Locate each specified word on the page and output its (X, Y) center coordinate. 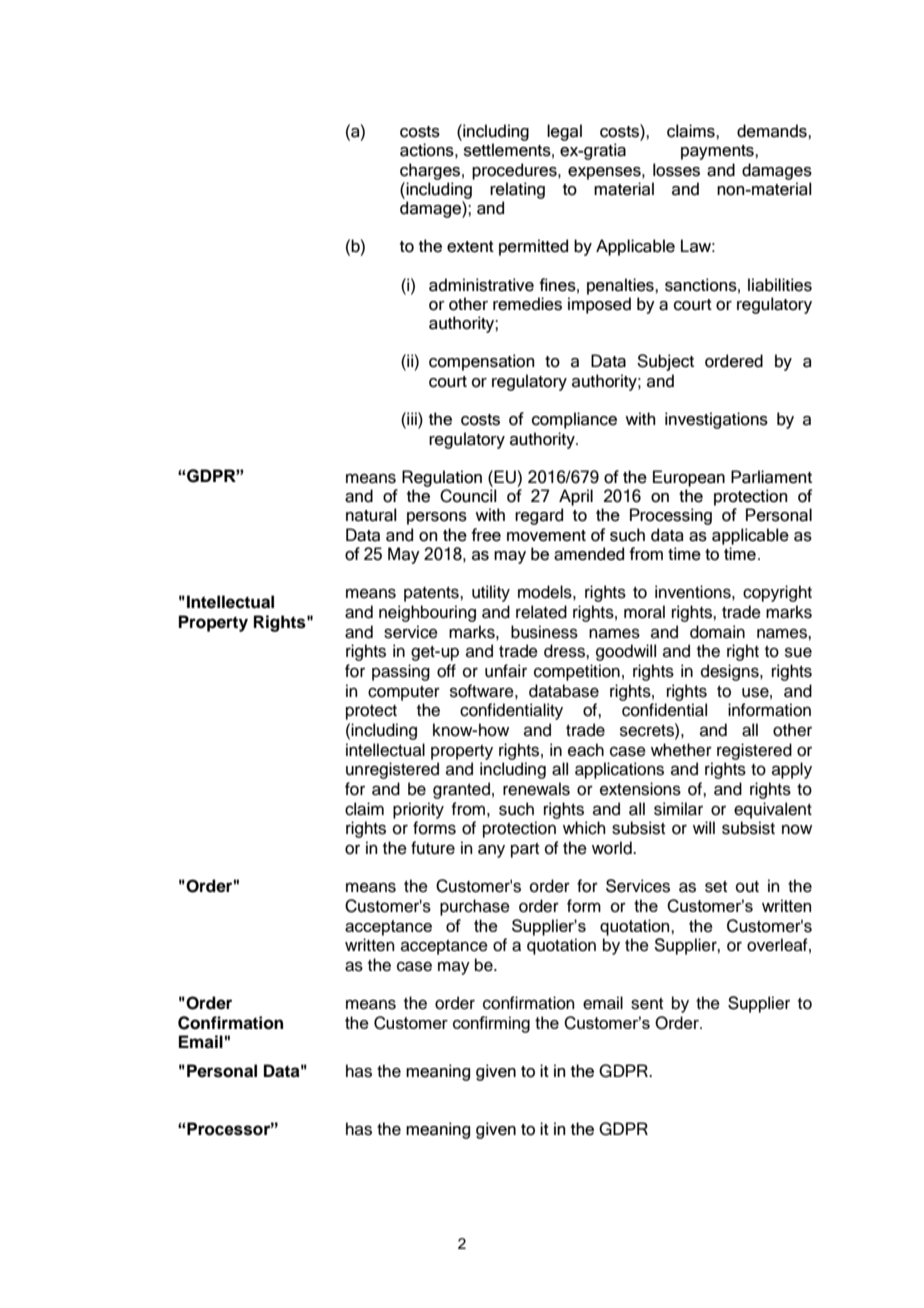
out (747, 887)
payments (718, 152)
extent (470, 247)
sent (647, 1004)
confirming (491, 1024)
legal (564, 132)
